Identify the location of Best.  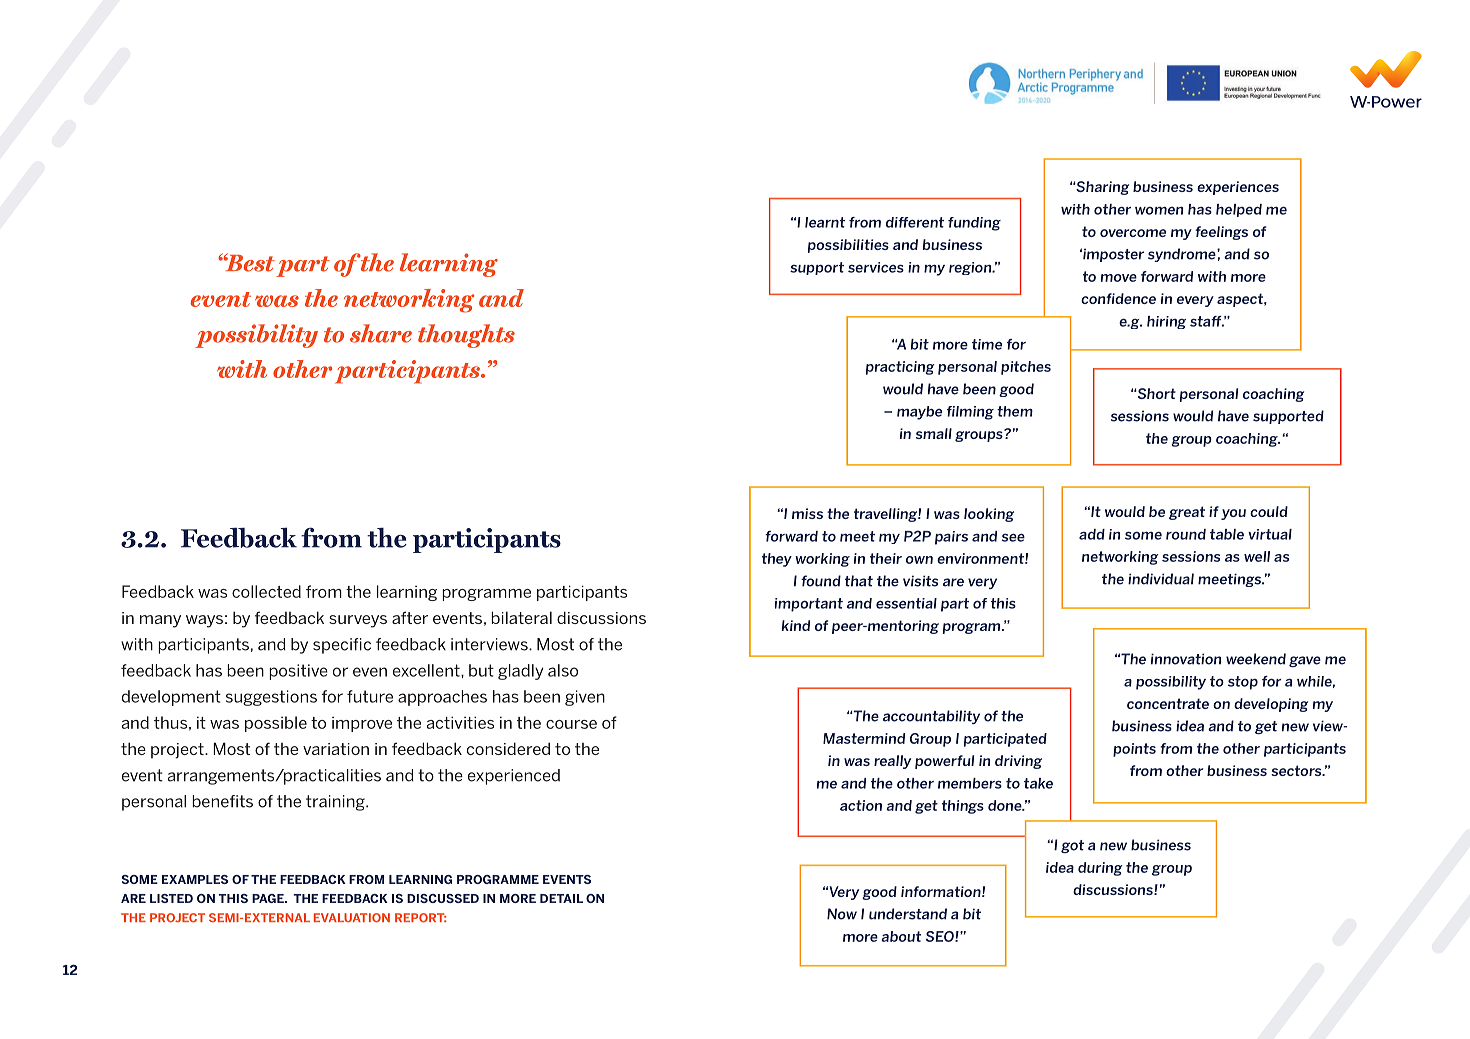
(249, 262).
